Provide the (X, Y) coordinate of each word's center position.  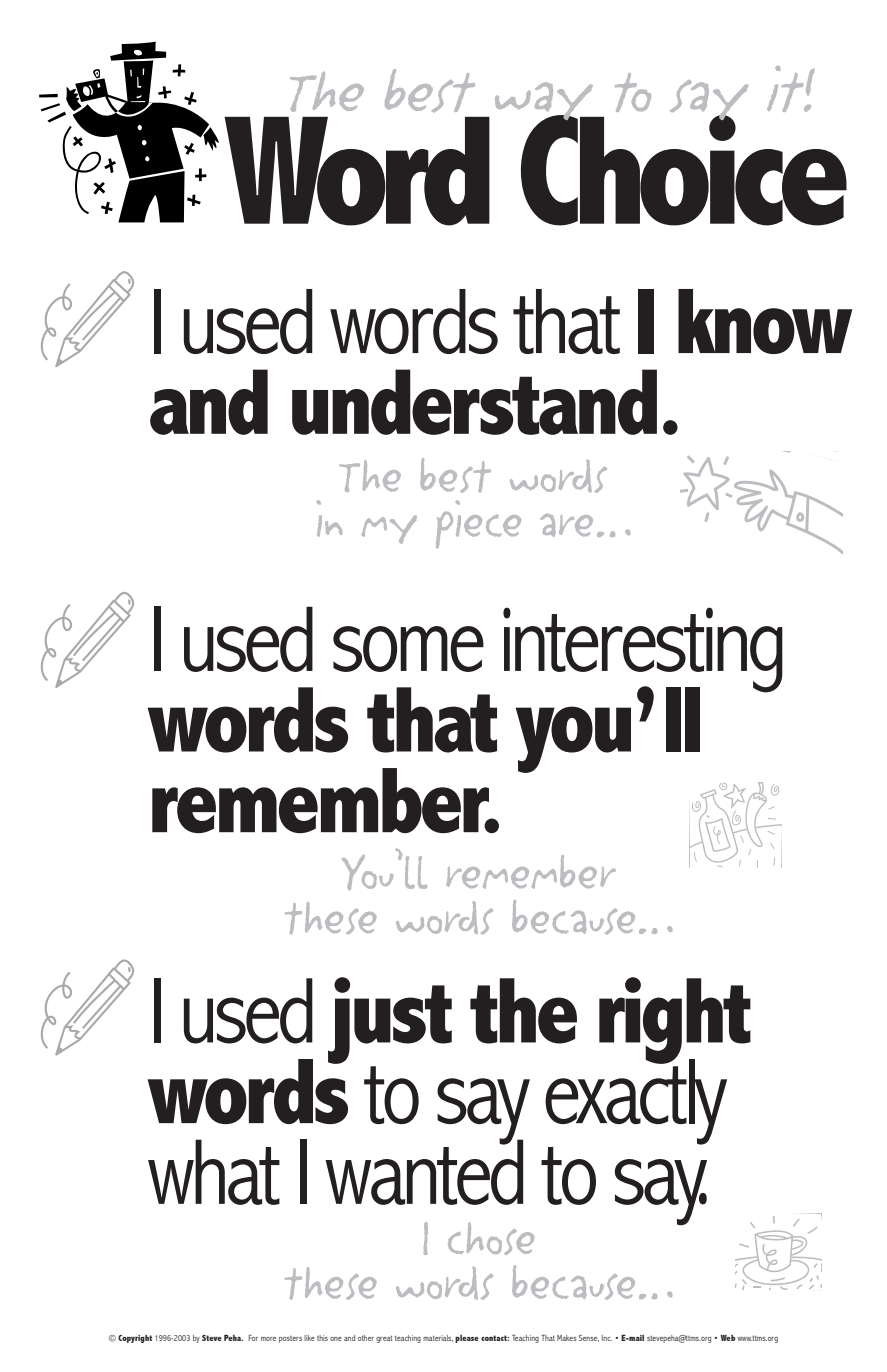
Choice (684, 169)
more (268, 1339)
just (390, 1020)
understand (474, 402)
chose (491, 1238)
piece (478, 524)
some (408, 649)
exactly (636, 1101)
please (467, 1339)
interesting (643, 651)
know (765, 321)
